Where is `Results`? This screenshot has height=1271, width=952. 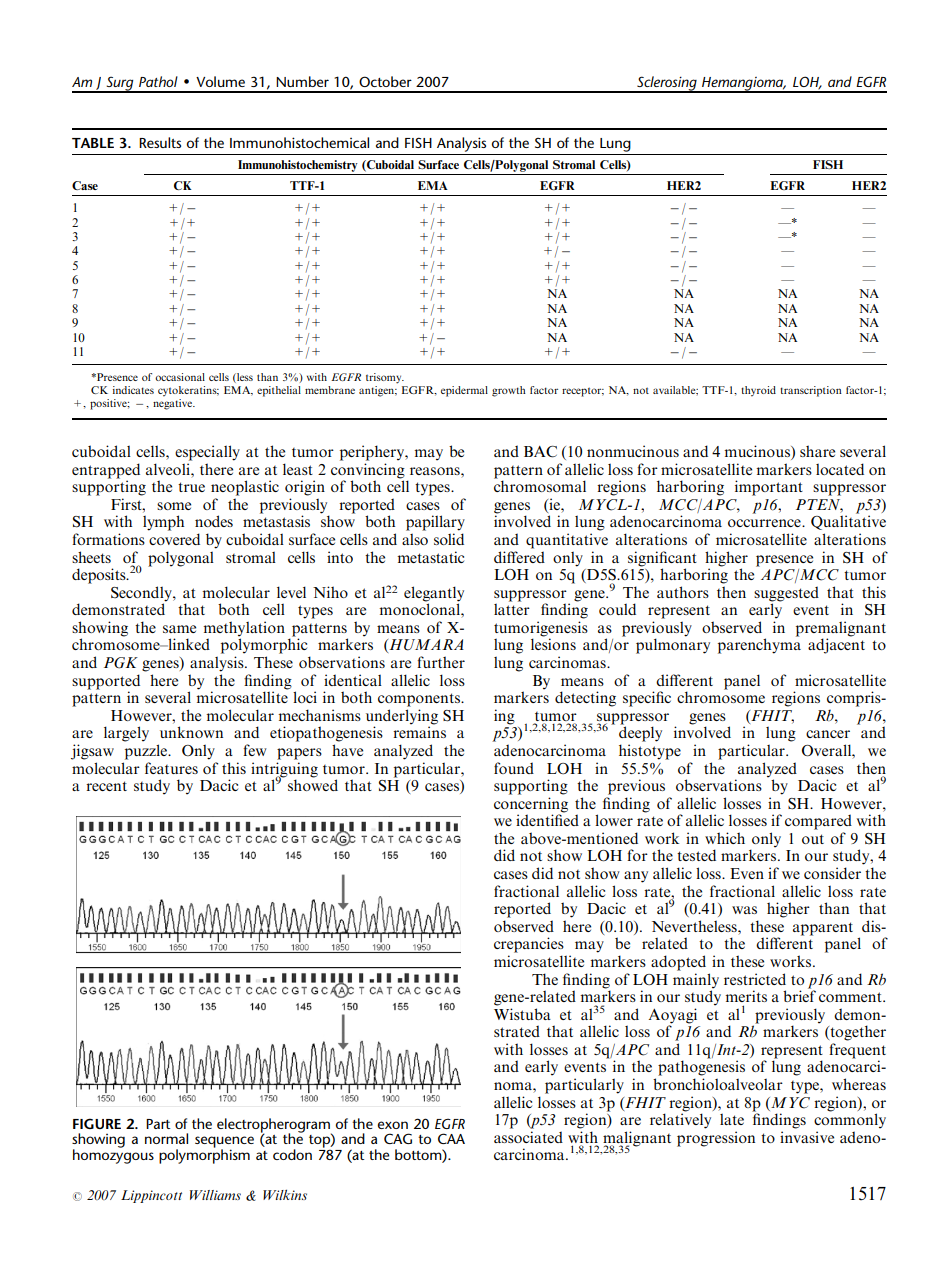 Results is located at coordinates (160, 142).
